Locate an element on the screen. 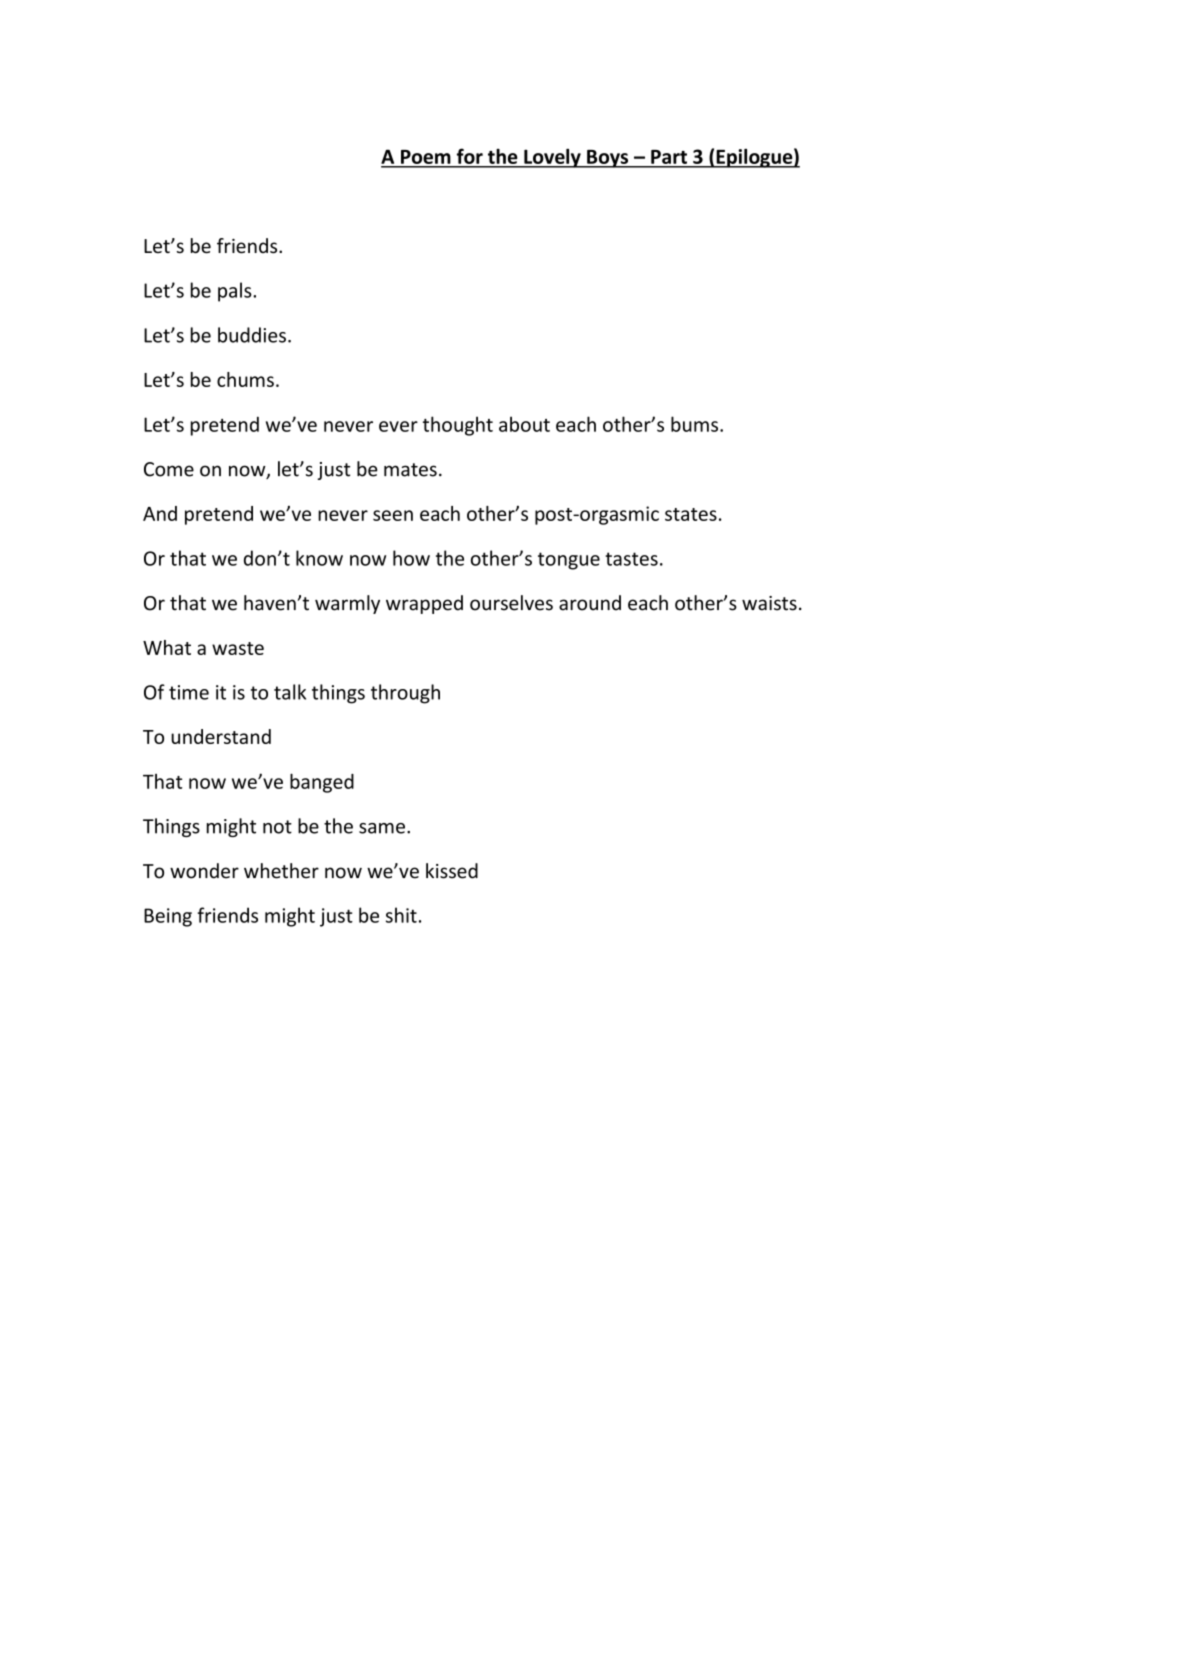 This screenshot has height=1671, width=1181. pals is located at coordinates (236, 292).
